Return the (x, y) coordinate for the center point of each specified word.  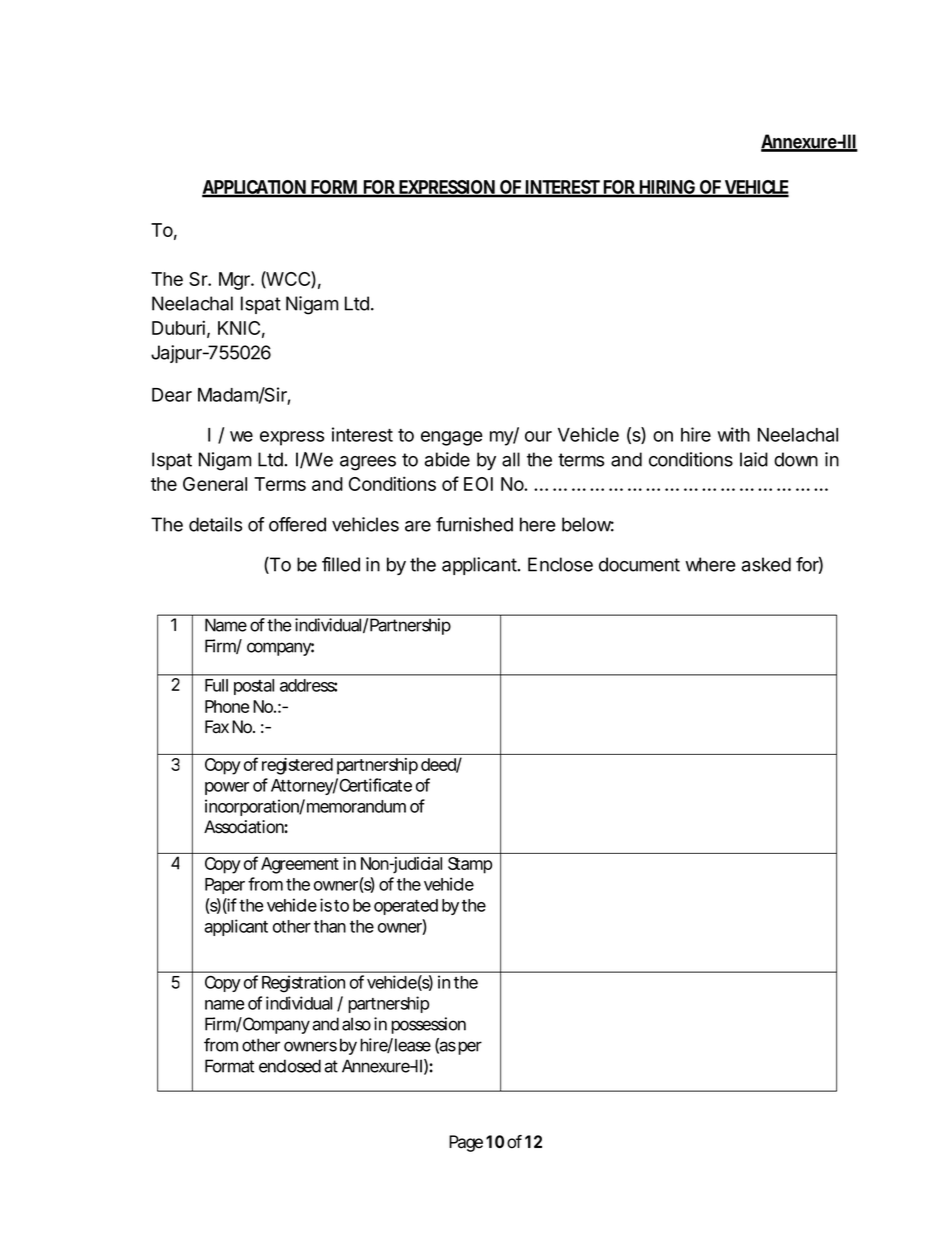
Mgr (235, 281)
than (330, 926)
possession (428, 1025)
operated (406, 907)
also (356, 1024)
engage (452, 438)
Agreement (300, 865)
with (734, 434)
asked (766, 564)
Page (466, 1143)
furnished (474, 524)
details (215, 524)
